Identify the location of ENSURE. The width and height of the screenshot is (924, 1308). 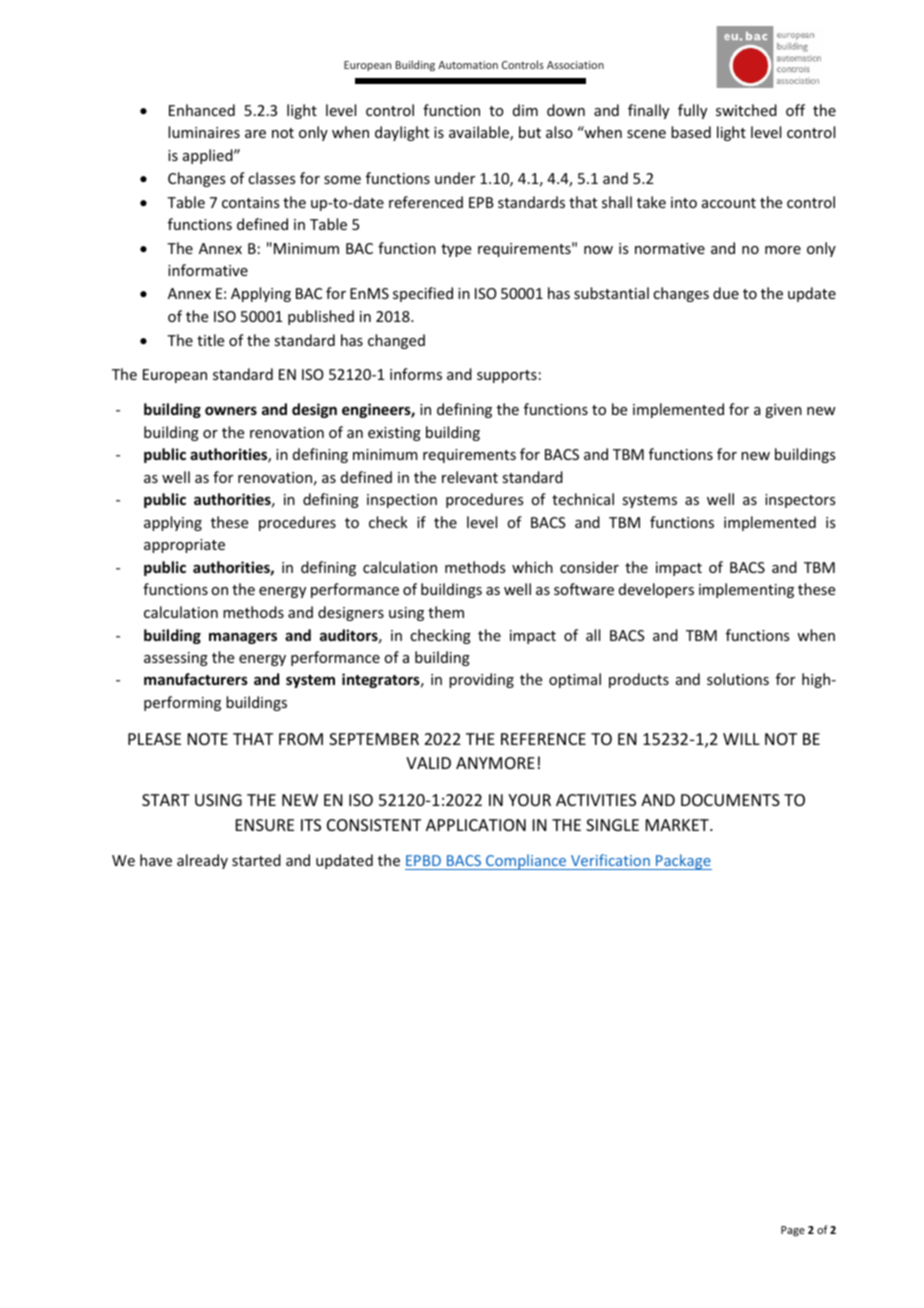
(265, 825).
